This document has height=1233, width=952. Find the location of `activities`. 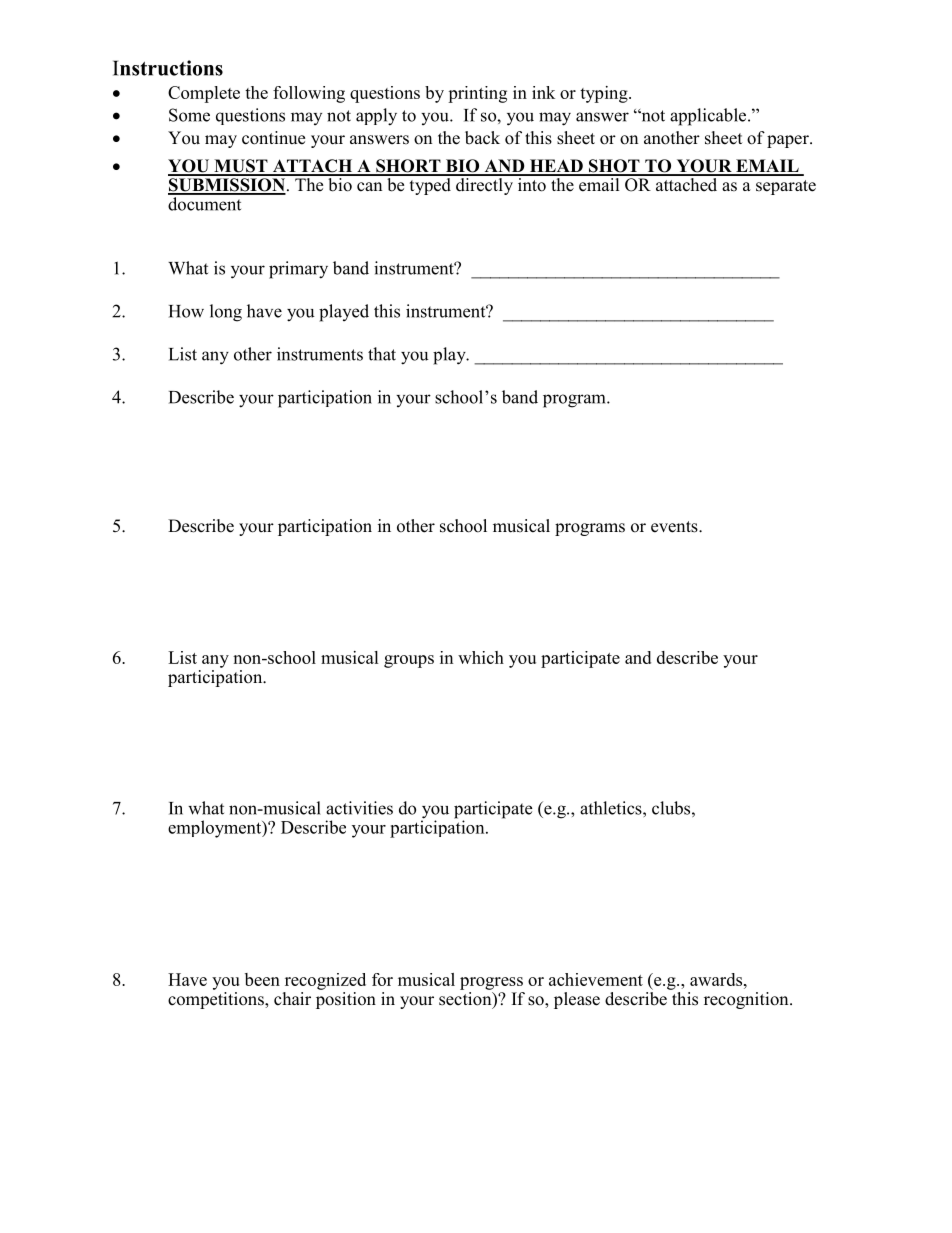

activities is located at coordinates (359, 808).
